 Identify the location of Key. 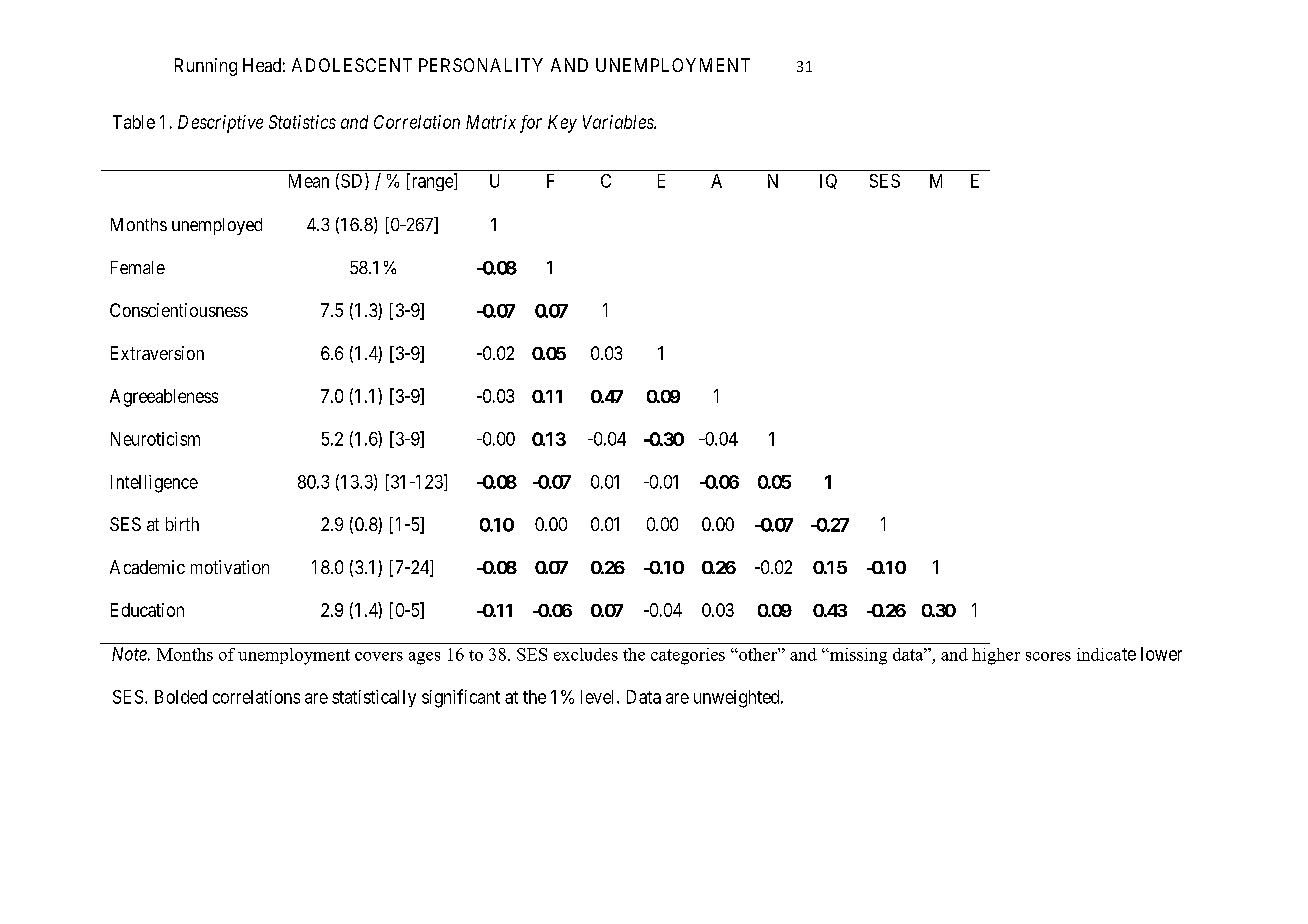
(562, 124).
